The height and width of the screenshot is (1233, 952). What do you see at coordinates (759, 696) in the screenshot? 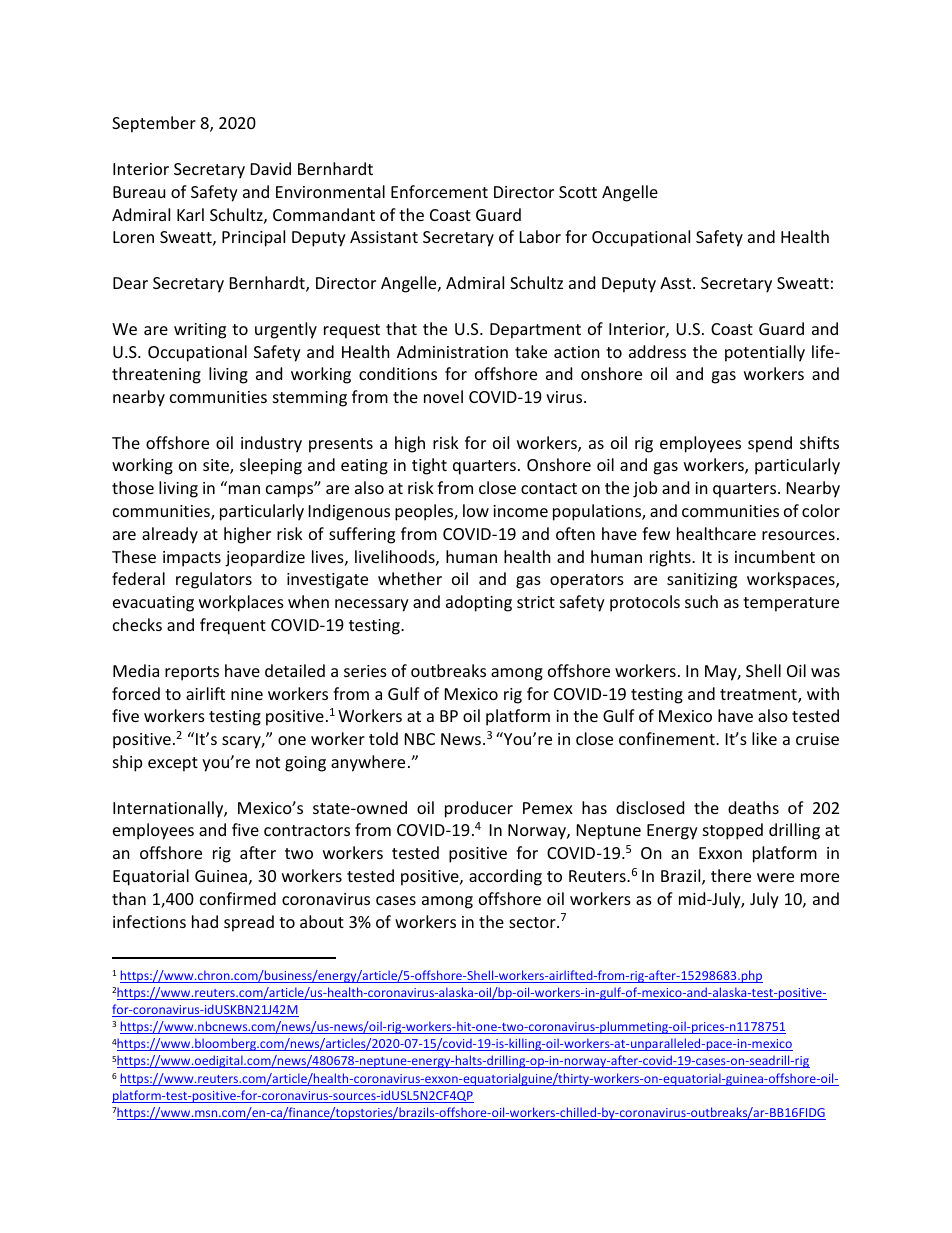
I see `treatment` at bounding box center [759, 696].
